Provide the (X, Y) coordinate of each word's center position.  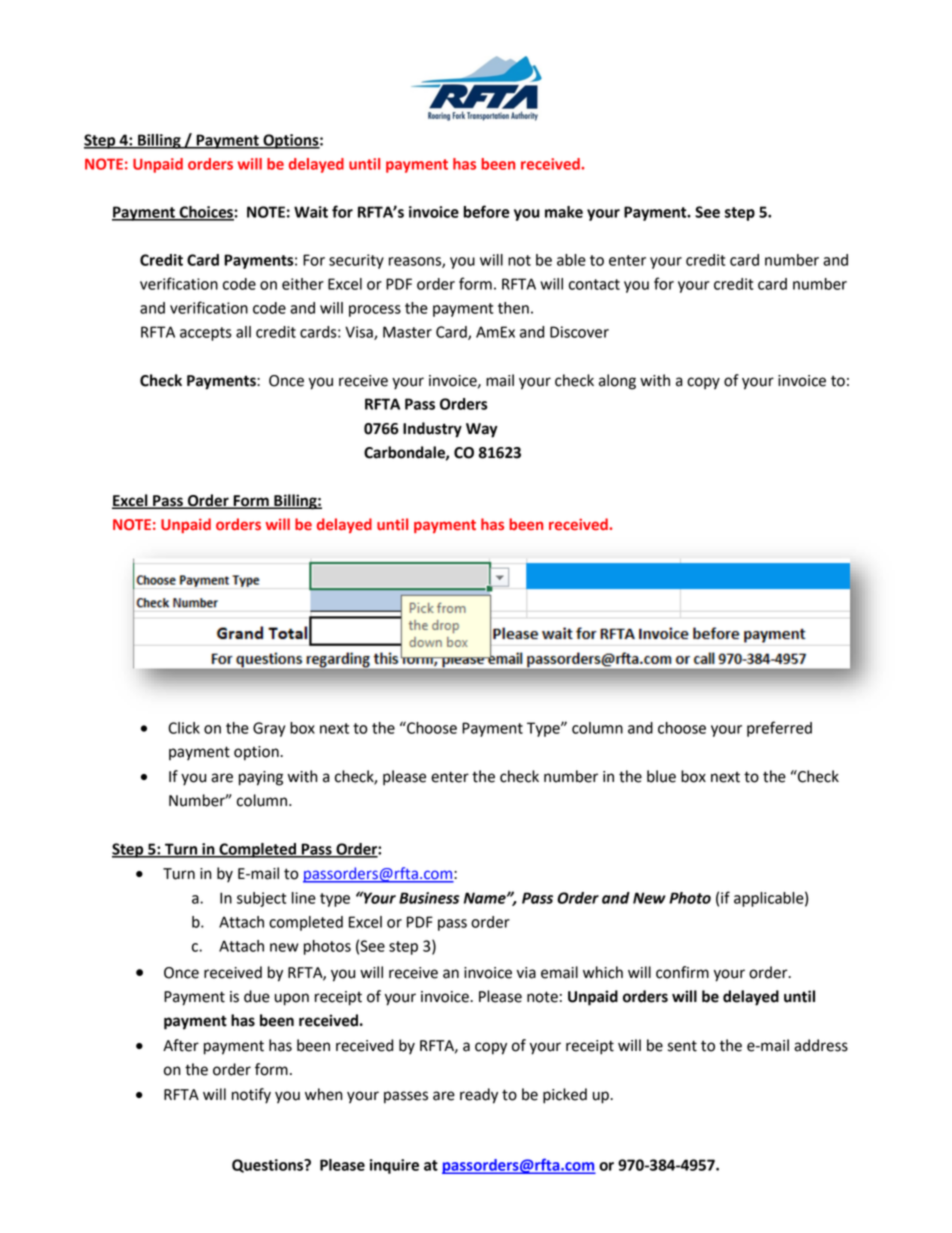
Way (482, 430)
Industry (432, 430)
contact (594, 284)
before (487, 211)
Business (429, 898)
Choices (206, 213)
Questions (269, 1166)
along (617, 382)
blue (661, 776)
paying (261, 778)
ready (479, 1096)
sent (682, 1046)
